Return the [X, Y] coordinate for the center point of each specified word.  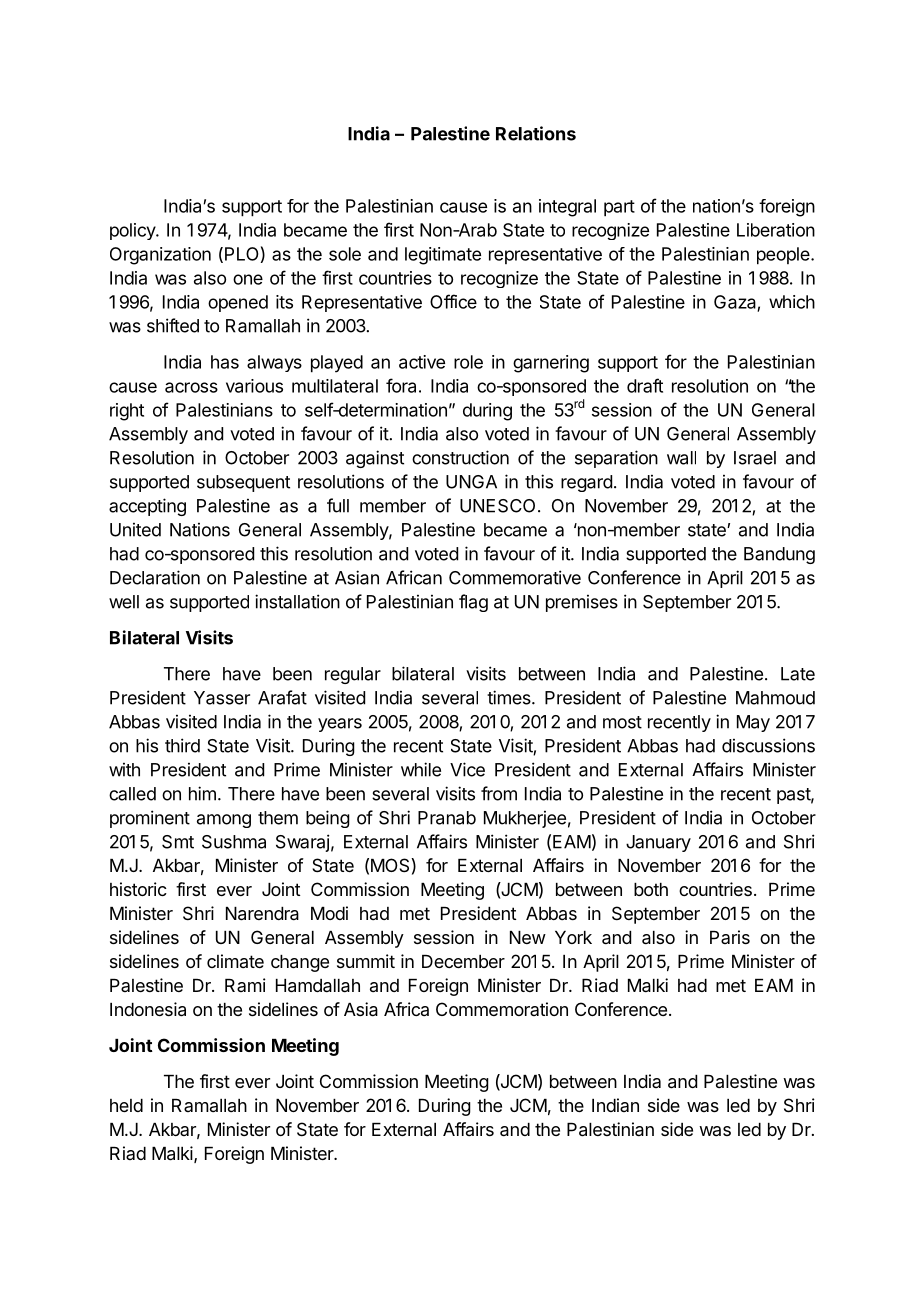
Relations [536, 133]
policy [133, 231]
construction [460, 457]
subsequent [243, 483]
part [619, 208]
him [202, 793]
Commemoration [502, 1009]
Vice [467, 769]
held [126, 1105]
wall [681, 458]
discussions [768, 745]
